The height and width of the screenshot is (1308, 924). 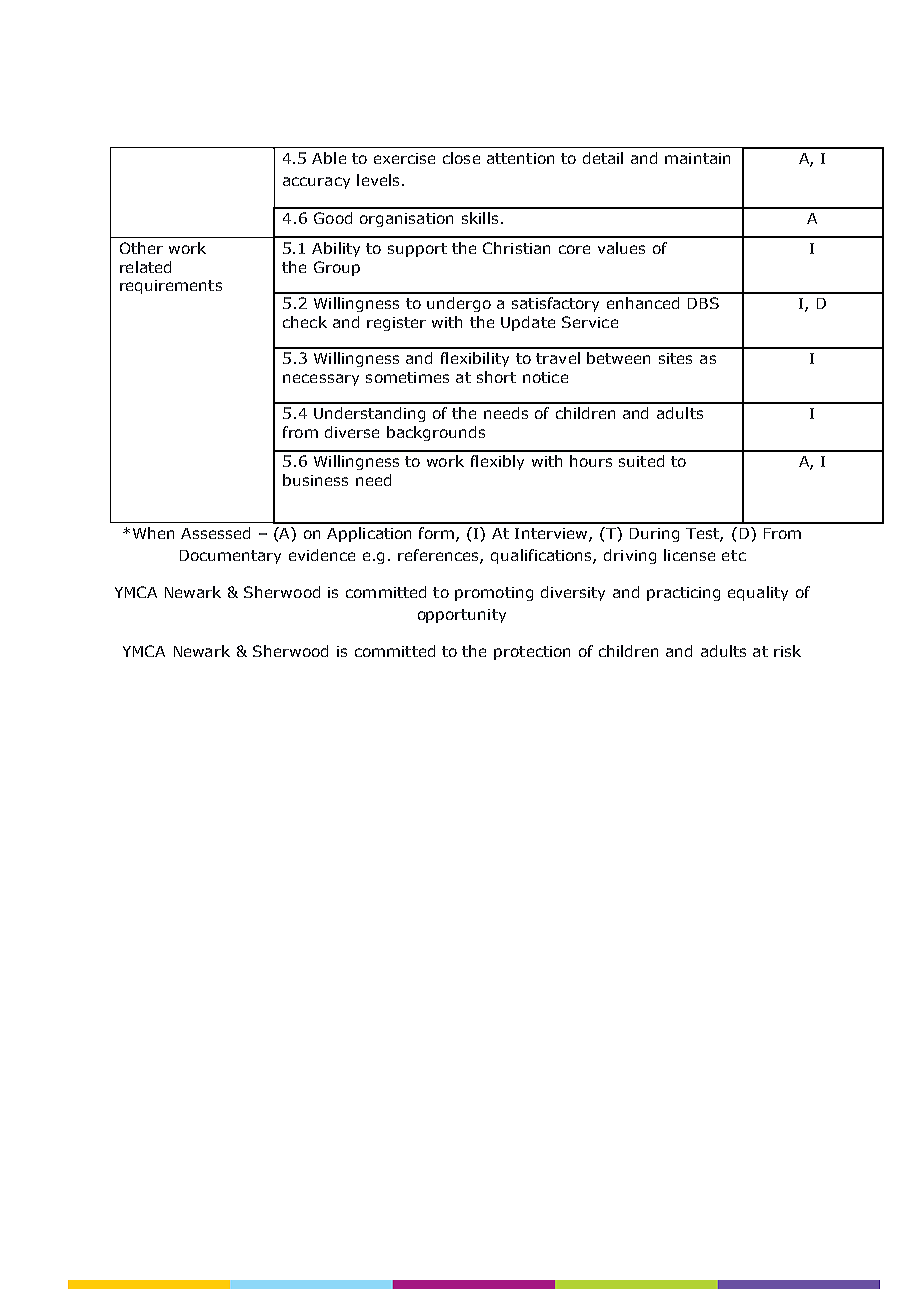 What do you see at coordinates (436, 433) in the screenshot?
I see `backgrounds` at bounding box center [436, 433].
